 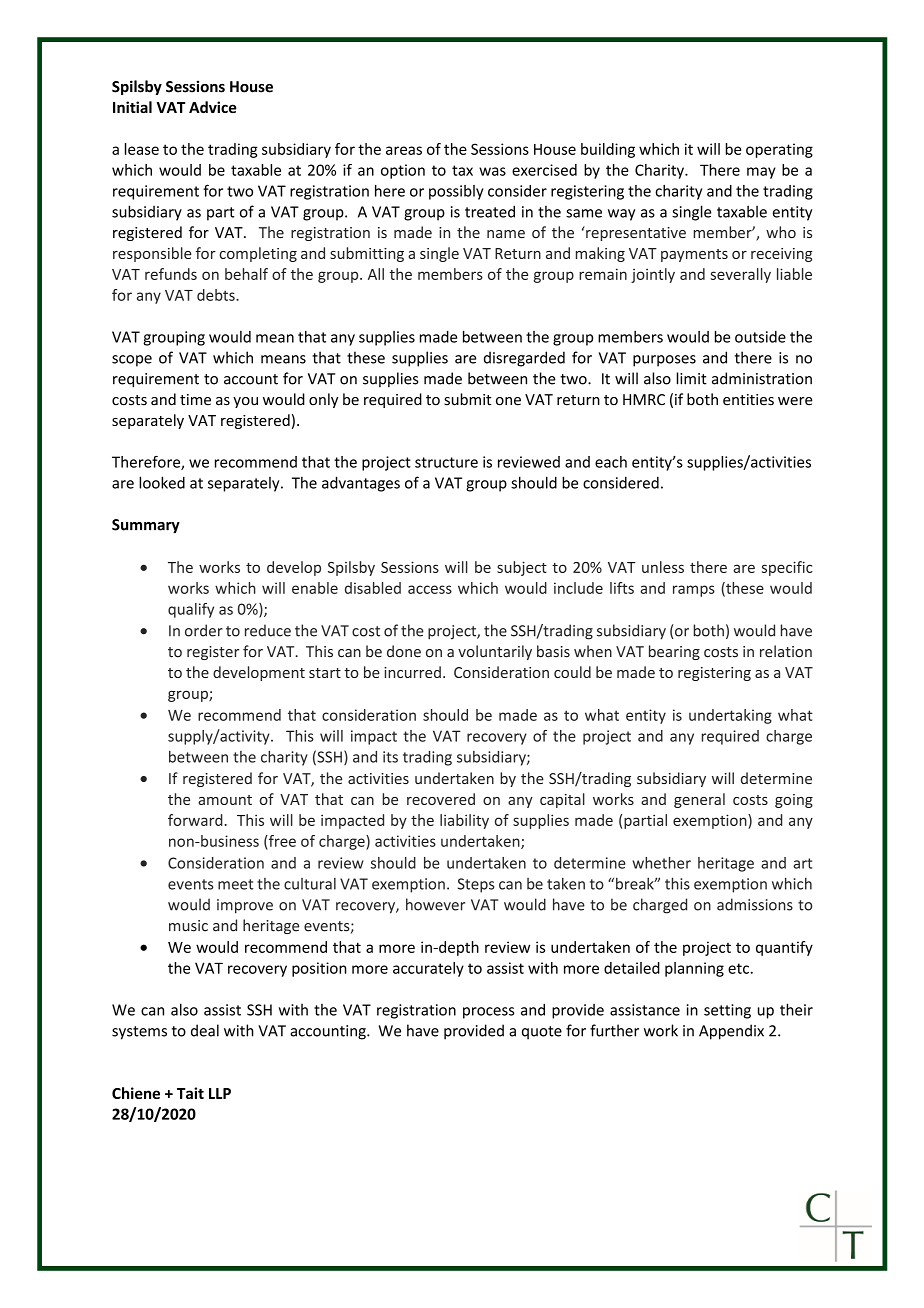 I want to click on entities, so click(x=748, y=400).
